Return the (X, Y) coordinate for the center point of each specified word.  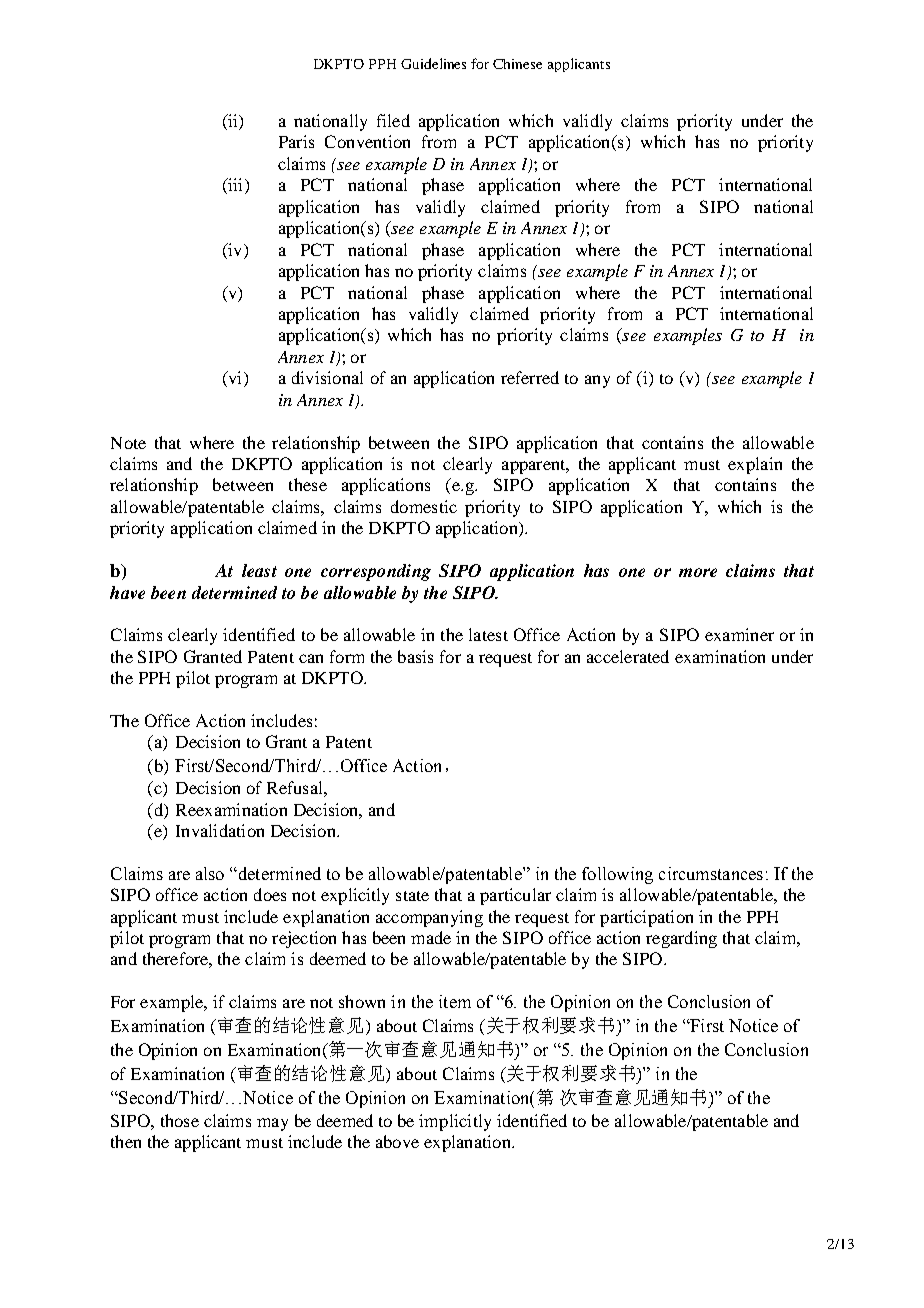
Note (128, 443)
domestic (424, 506)
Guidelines (433, 63)
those (180, 1120)
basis (415, 656)
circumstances (711, 873)
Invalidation (220, 830)
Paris (296, 141)
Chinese (517, 64)
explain (755, 465)
